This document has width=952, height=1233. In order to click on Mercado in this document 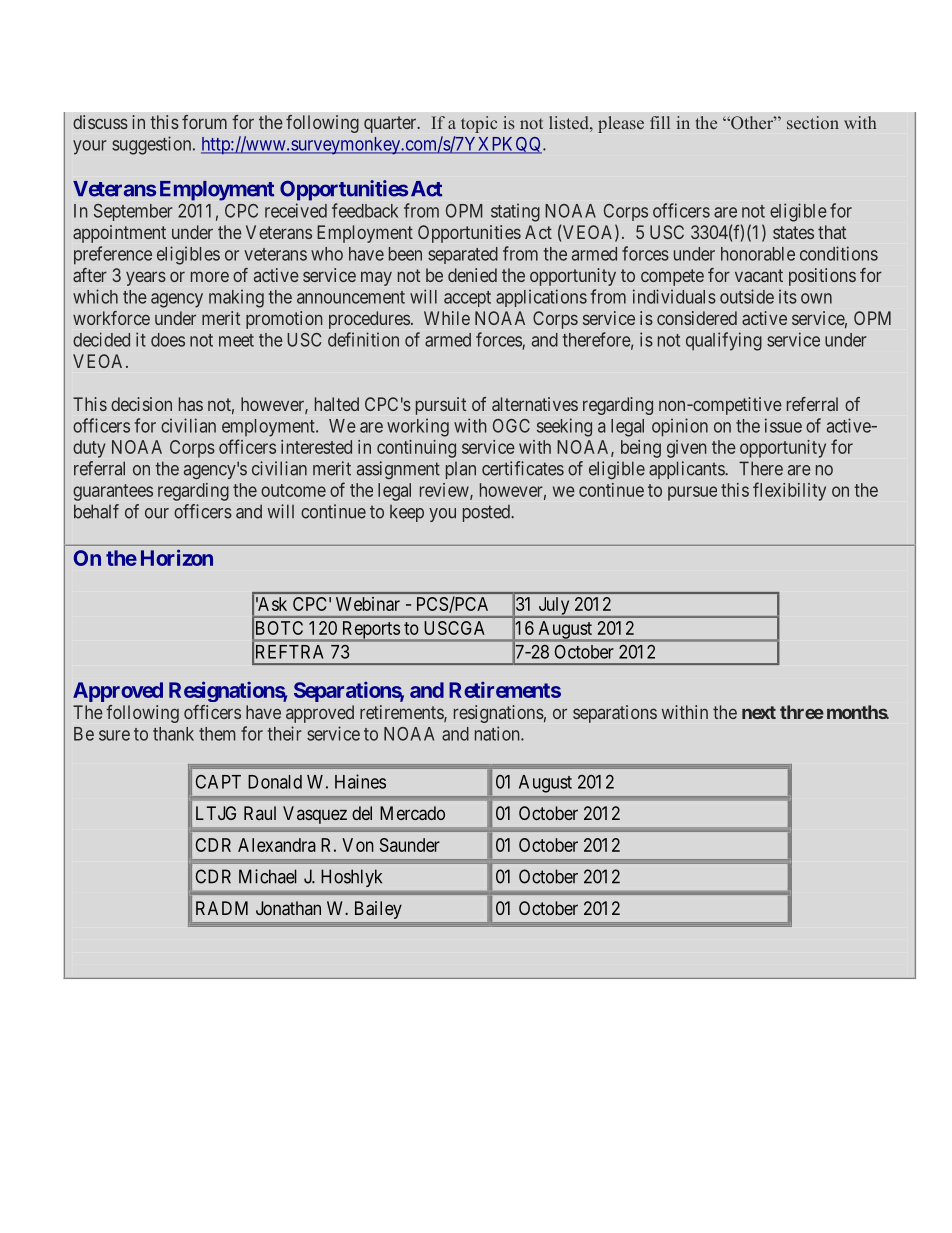, I will do `click(412, 813)`.
